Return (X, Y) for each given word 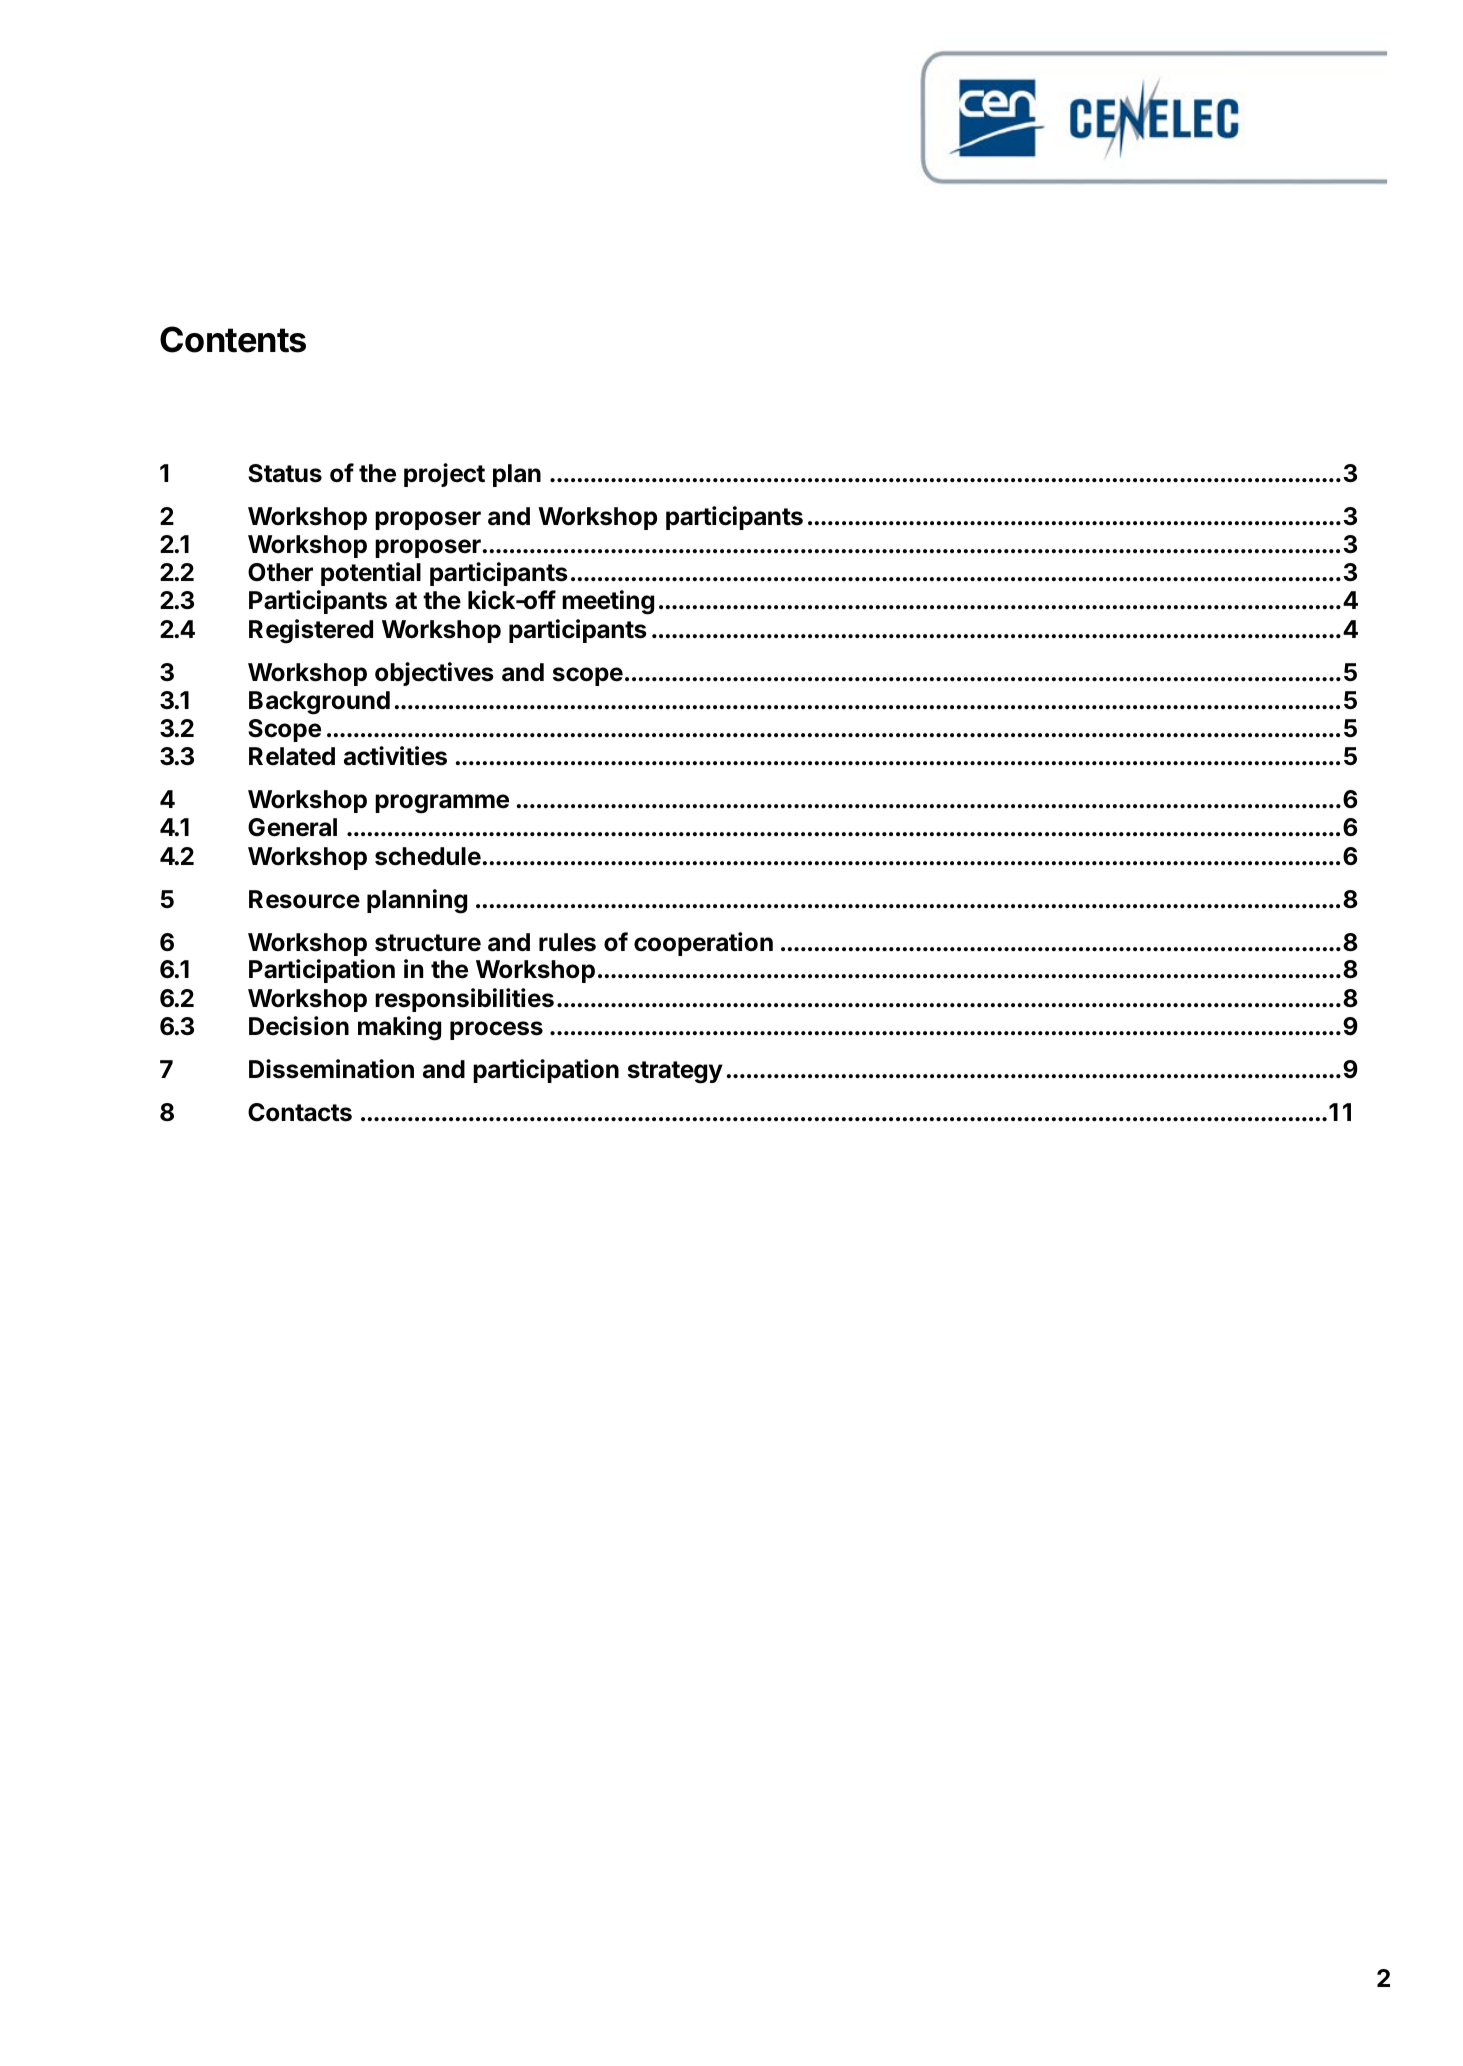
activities (395, 756)
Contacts (300, 1112)
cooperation (703, 944)
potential (371, 574)
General (292, 827)
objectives (434, 674)
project (444, 475)
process (496, 1030)
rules (567, 942)
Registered (311, 631)
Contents (233, 339)
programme (442, 804)
